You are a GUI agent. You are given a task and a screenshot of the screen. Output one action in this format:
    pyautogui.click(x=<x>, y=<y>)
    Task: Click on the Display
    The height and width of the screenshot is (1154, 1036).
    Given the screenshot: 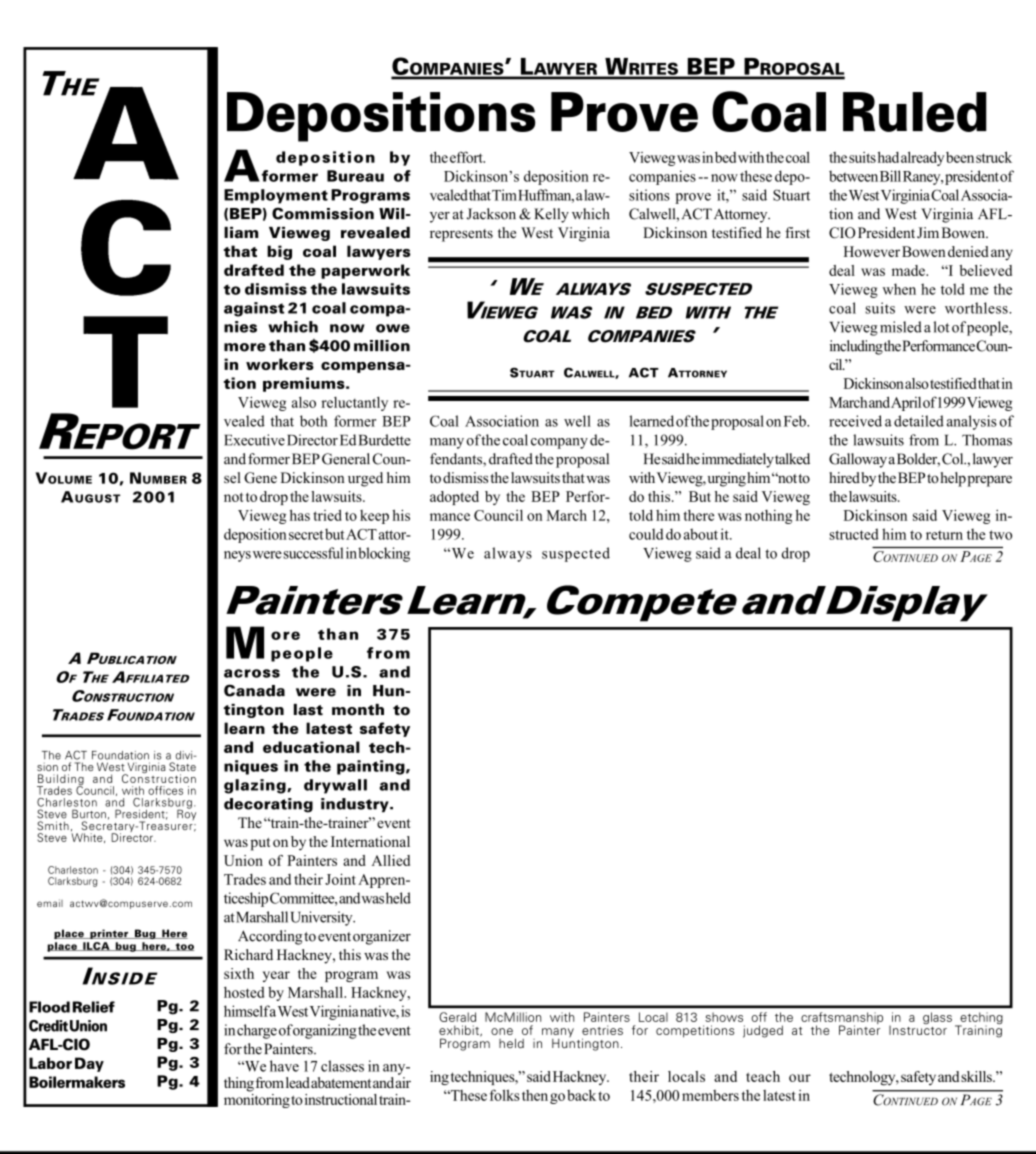 What is the action you would take?
    pyautogui.click(x=907, y=604)
